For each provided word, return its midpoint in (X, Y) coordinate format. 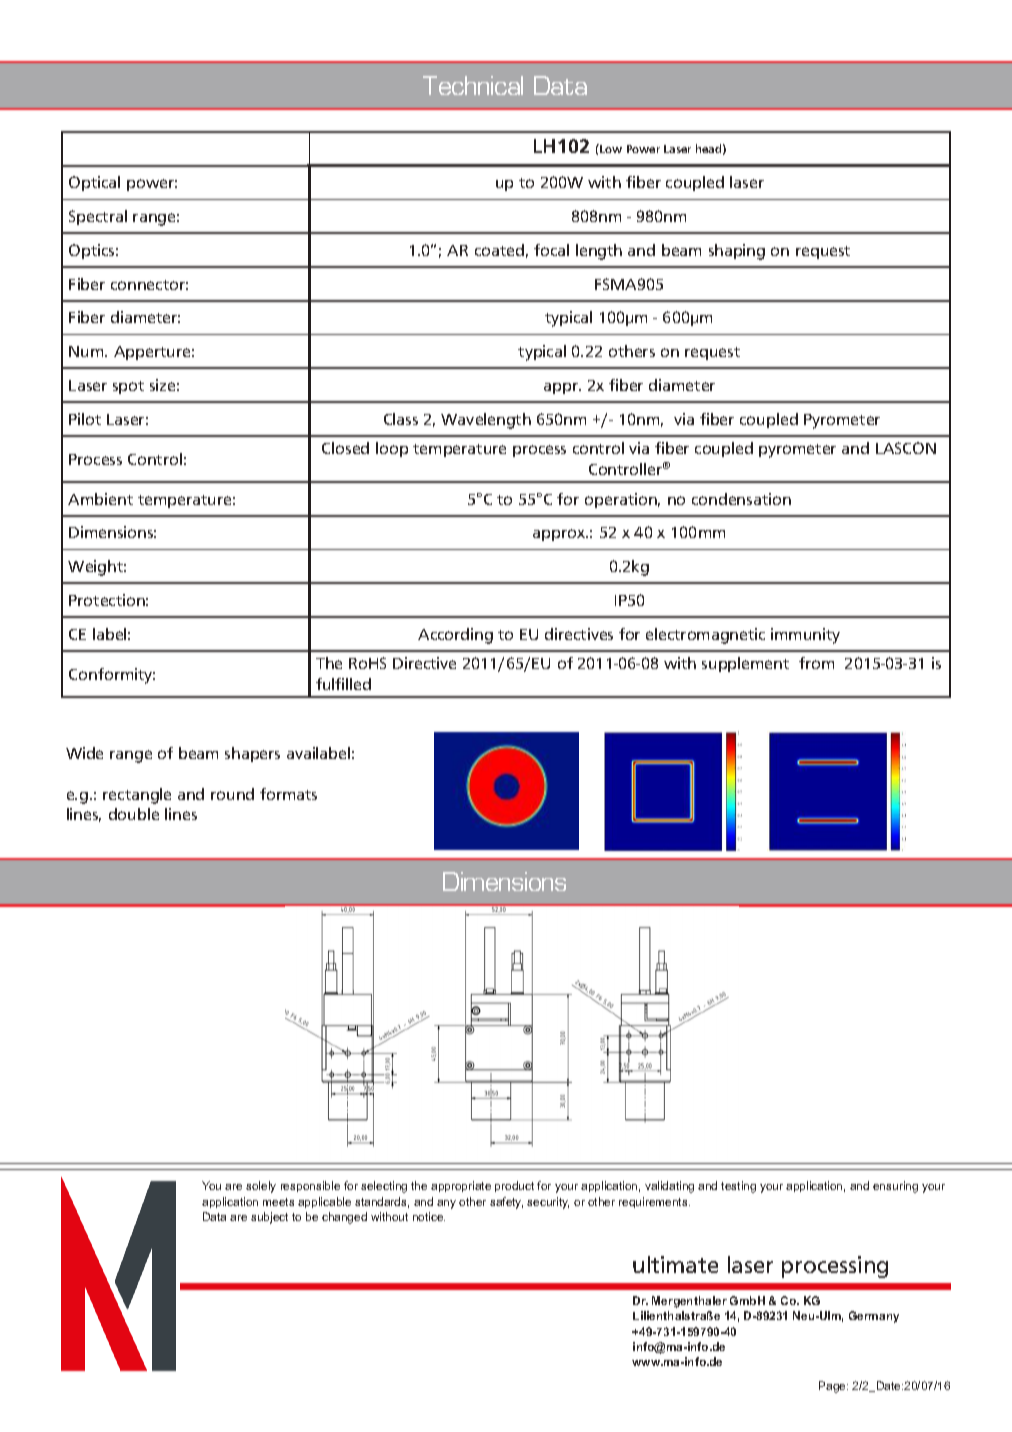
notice (429, 1216)
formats (288, 794)
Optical (94, 183)
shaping (737, 252)
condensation (741, 499)
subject (269, 1218)
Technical (473, 85)
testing (738, 1187)
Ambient (100, 499)
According (455, 636)
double (134, 814)
